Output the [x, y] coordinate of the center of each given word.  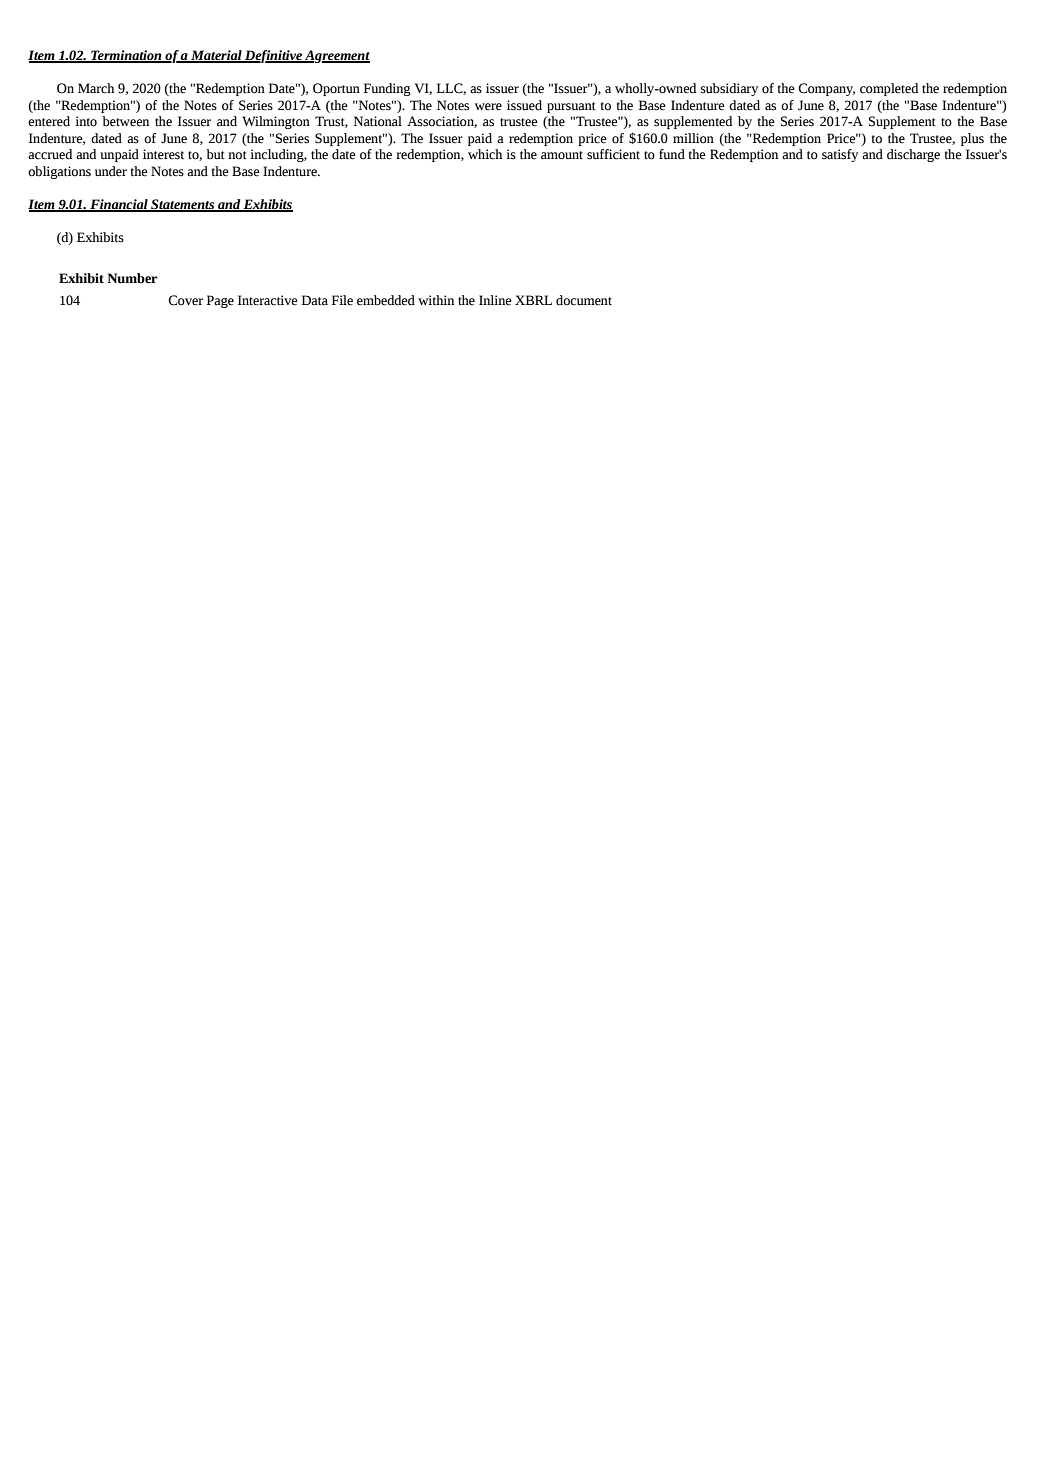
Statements [183, 205]
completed [889, 89]
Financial [119, 205]
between [125, 121]
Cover [185, 300]
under [111, 171]
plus [972, 139]
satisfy [840, 155]
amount [562, 155]
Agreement [336, 56]
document [584, 300]
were [488, 107]
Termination [126, 56]
